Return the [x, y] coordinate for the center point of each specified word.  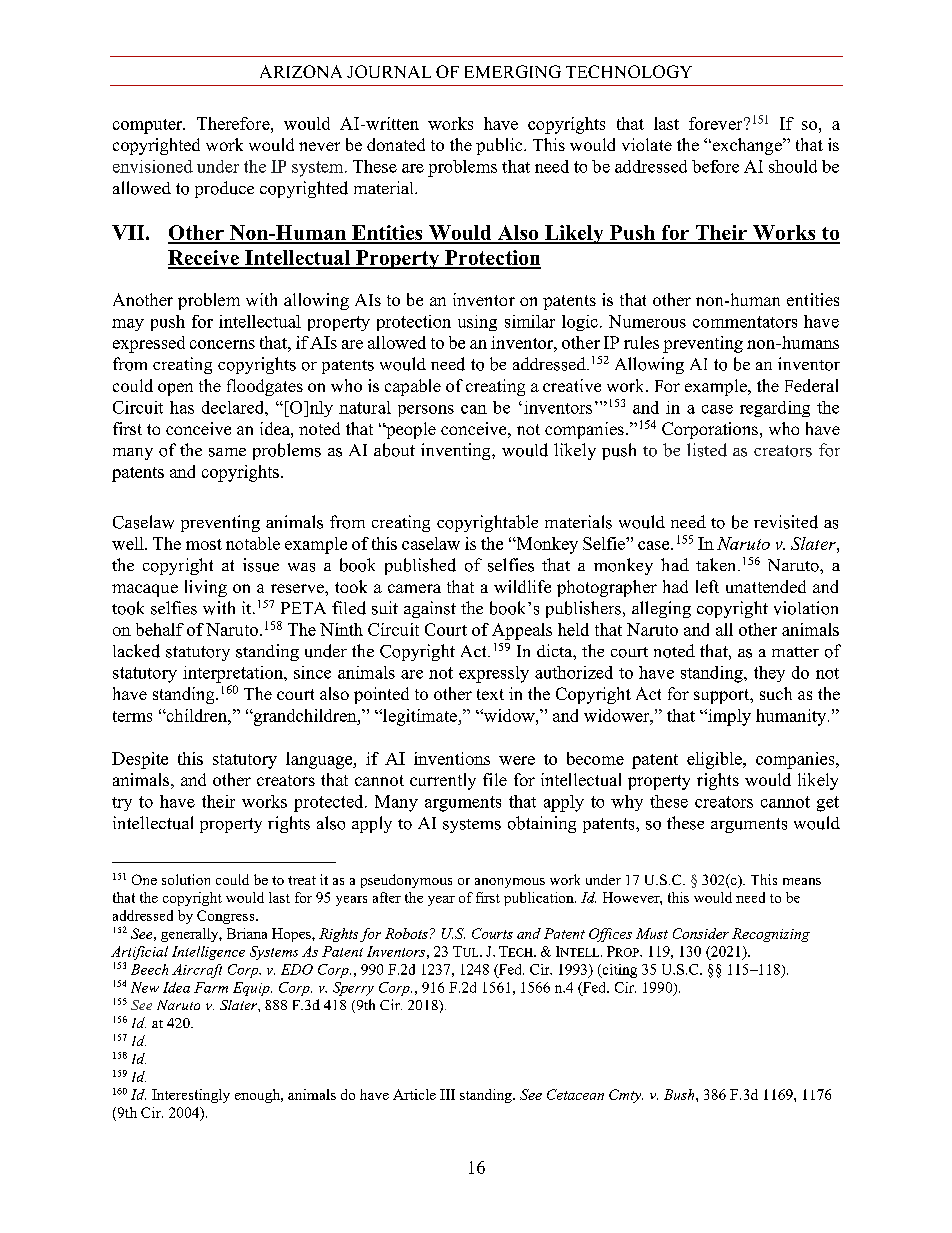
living [206, 588]
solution [186, 879]
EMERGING [513, 71]
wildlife [522, 586]
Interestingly [191, 1096]
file [495, 779]
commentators [745, 322]
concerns [222, 344]
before [715, 166]
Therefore [234, 123]
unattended [766, 586]
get [828, 804]
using [477, 323]
